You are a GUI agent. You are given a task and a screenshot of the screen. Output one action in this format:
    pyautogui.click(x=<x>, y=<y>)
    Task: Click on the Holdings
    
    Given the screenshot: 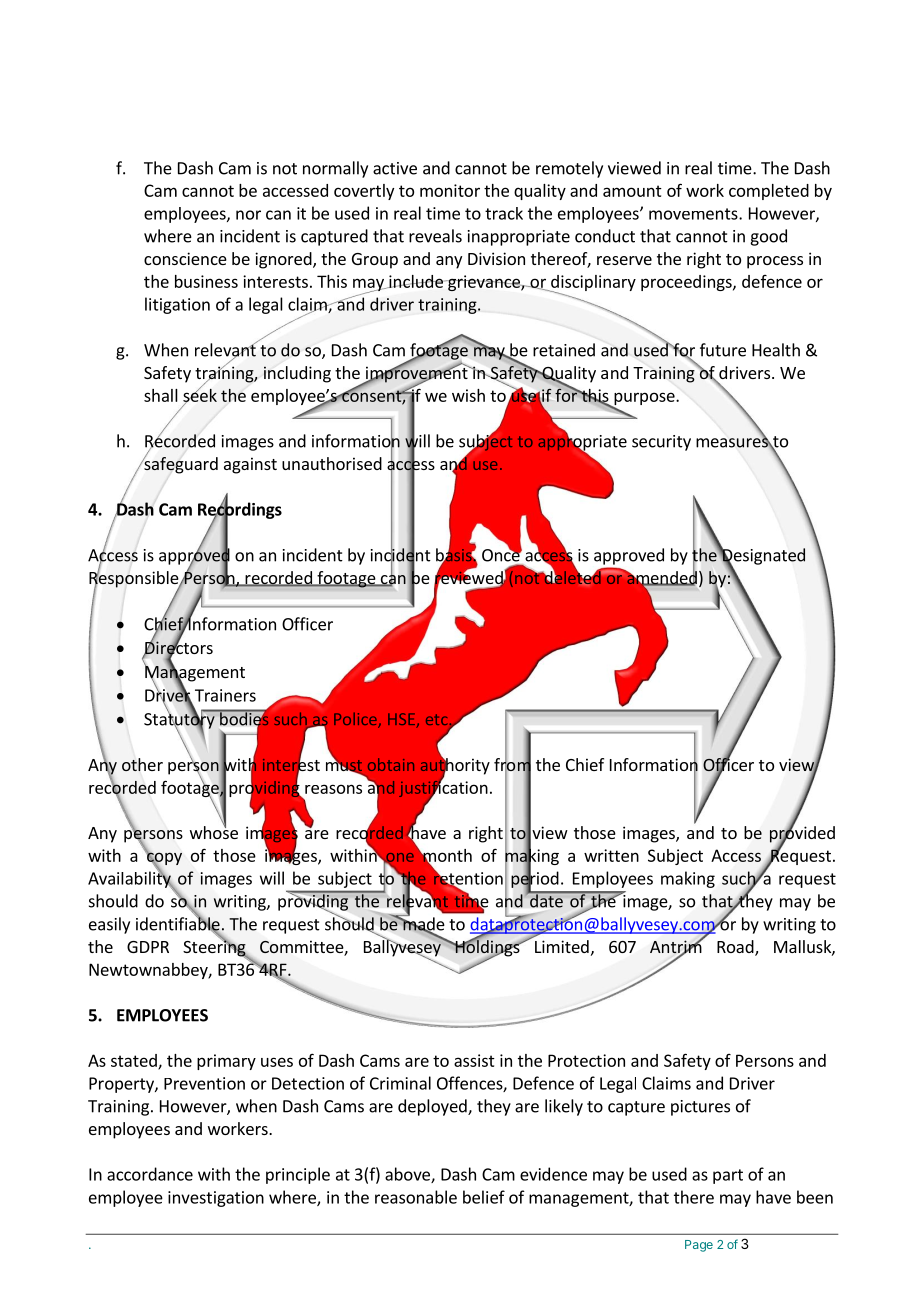 What is the action you would take?
    pyautogui.click(x=487, y=948)
